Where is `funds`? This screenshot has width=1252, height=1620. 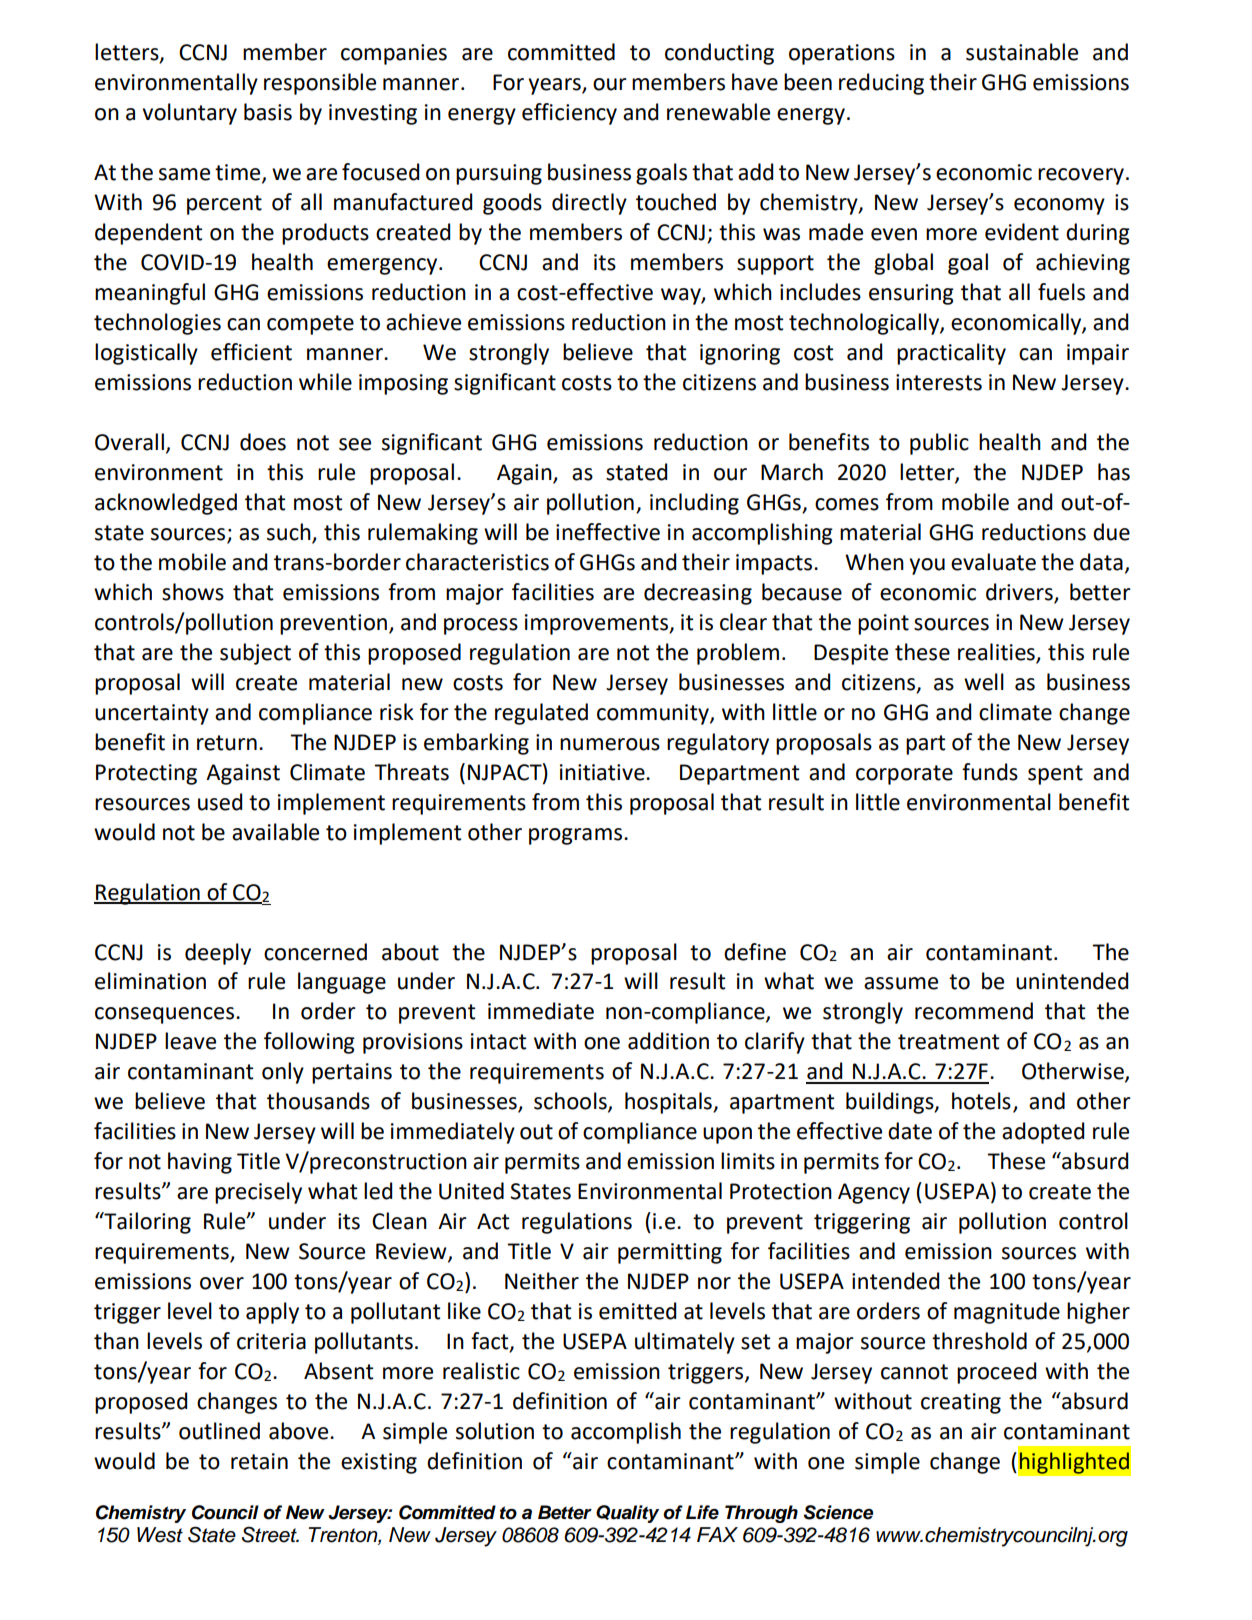
funds is located at coordinates (990, 772).
